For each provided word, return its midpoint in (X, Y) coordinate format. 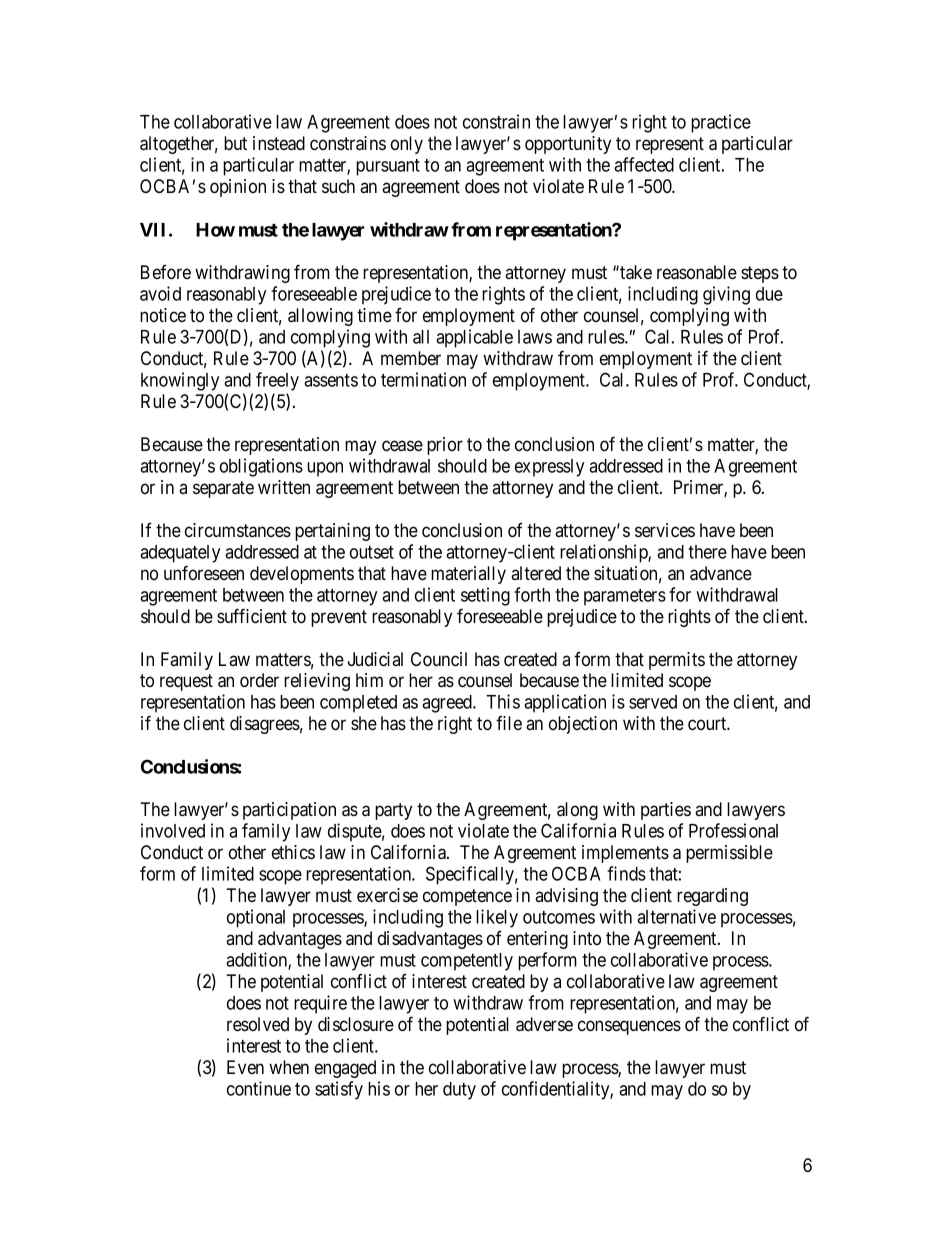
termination (423, 379)
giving (726, 295)
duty (459, 1091)
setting (485, 596)
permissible (729, 854)
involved (173, 830)
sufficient (252, 615)
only (407, 145)
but (235, 143)
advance (721, 573)
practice (721, 123)
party (393, 811)
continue (259, 1088)
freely (277, 381)
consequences (629, 1027)
